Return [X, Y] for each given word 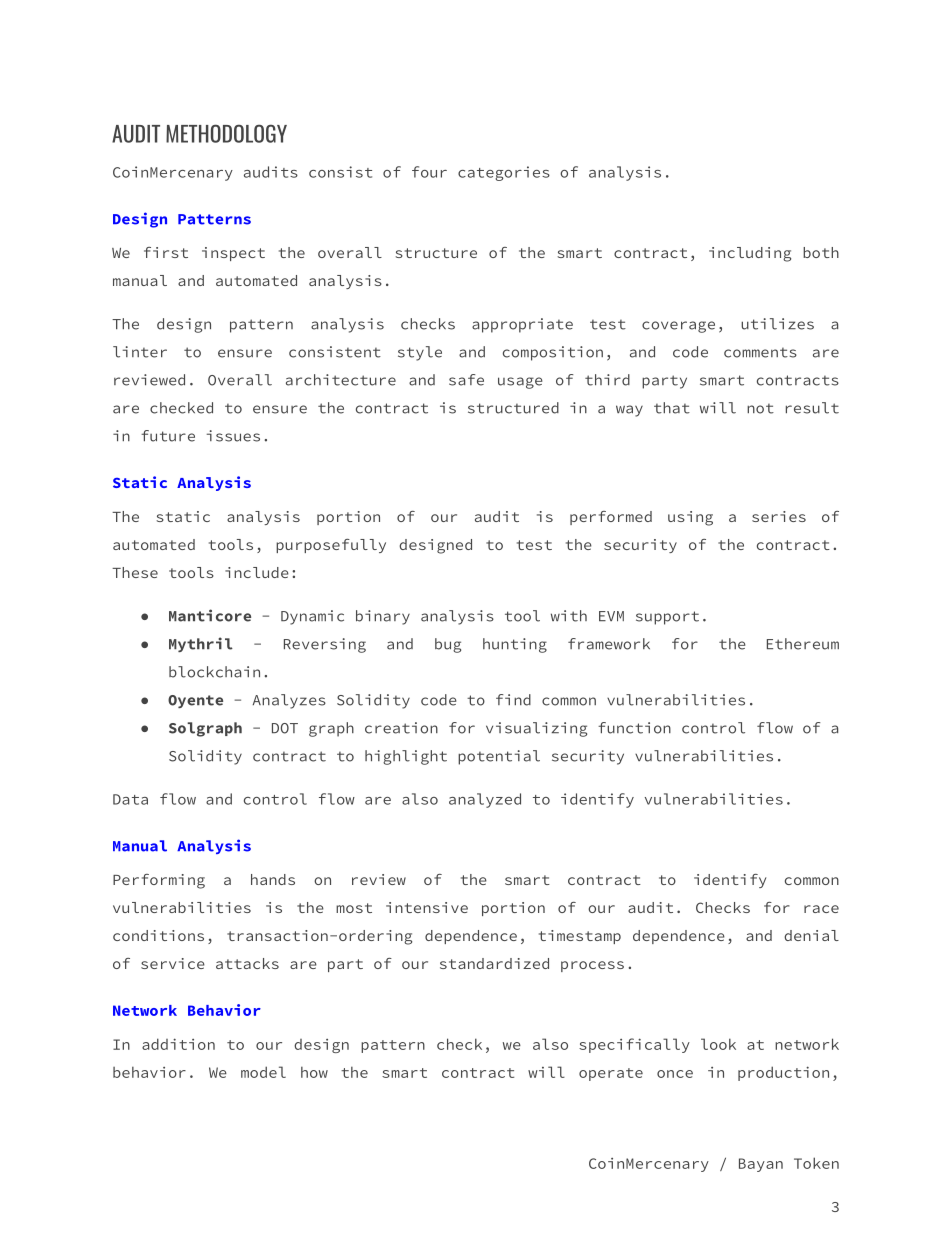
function [634, 728]
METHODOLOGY [226, 133]
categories [504, 173]
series [779, 516]
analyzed [485, 800]
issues [233, 436]
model [263, 1072]
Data [130, 799]
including [750, 254]
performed [611, 518]
